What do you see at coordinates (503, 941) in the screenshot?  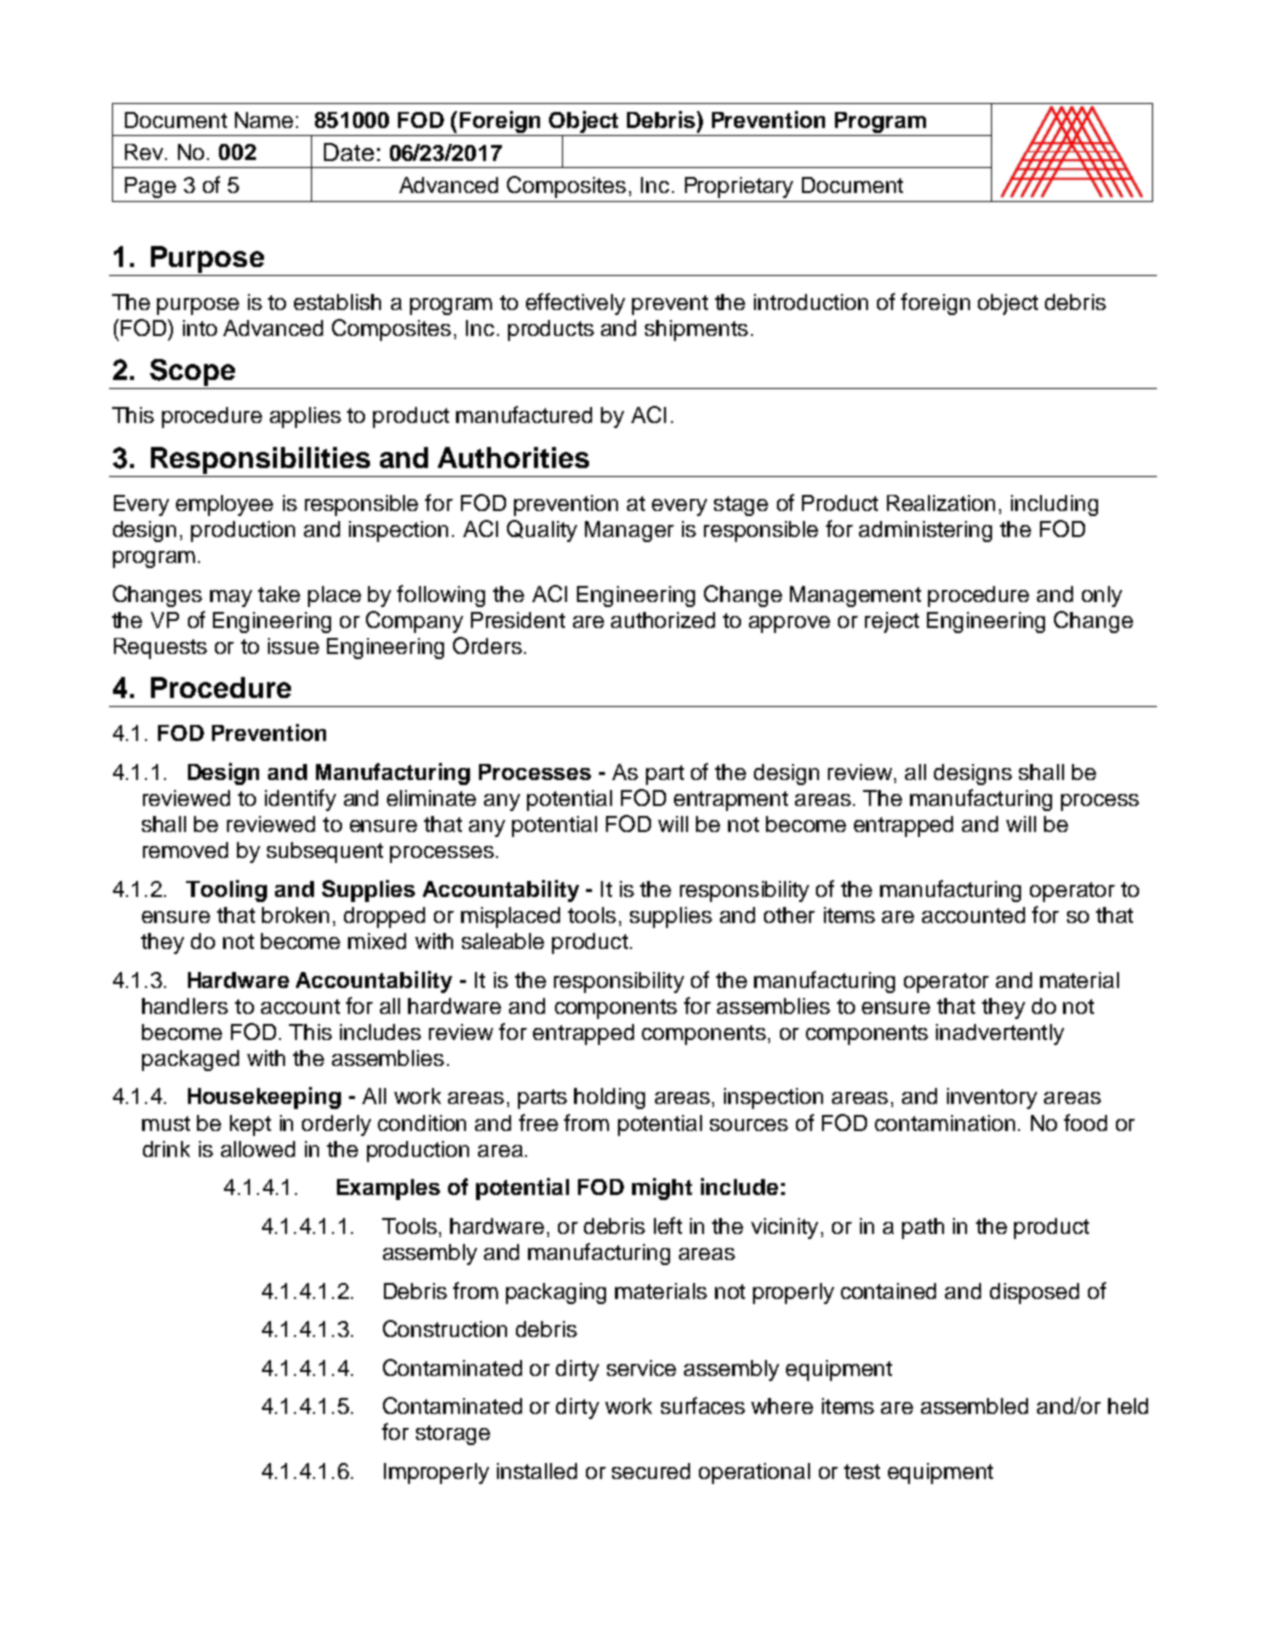 I see `saleable` at bounding box center [503, 941].
